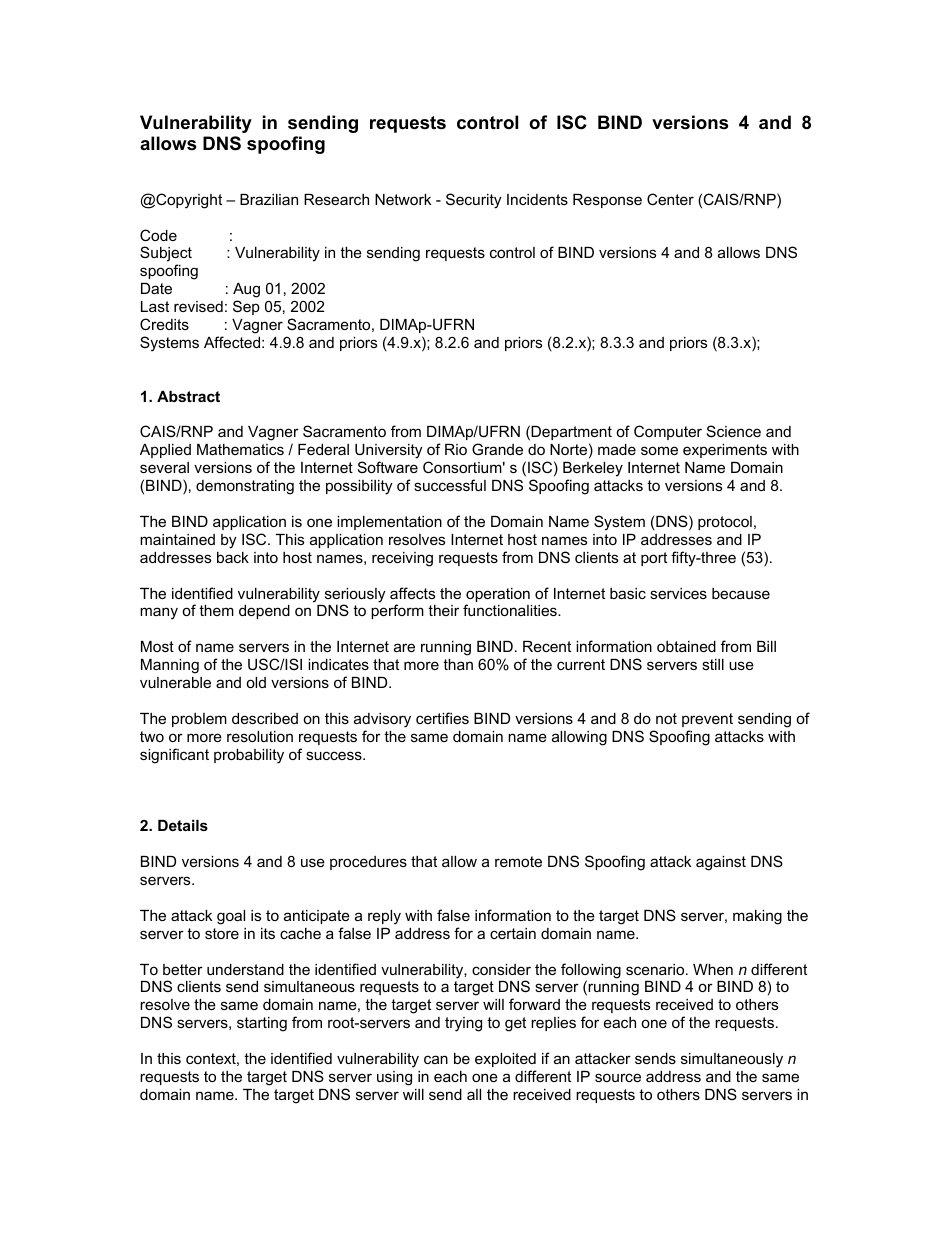  I want to click on Details, so click(183, 825).
